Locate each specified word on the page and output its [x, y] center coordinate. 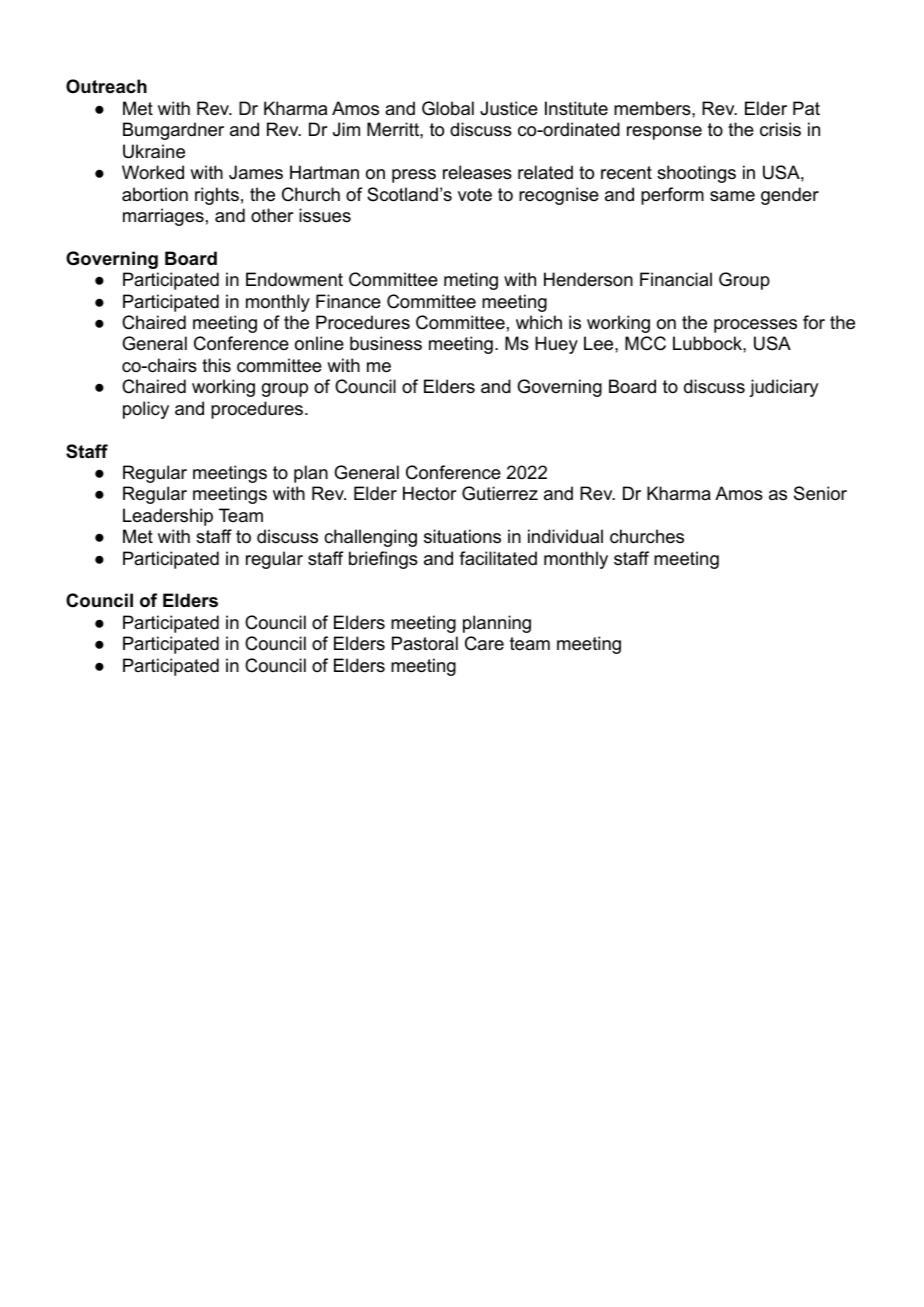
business [386, 343]
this [216, 365]
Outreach [106, 86]
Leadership [168, 517]
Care [484, 643]
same [732, 196]
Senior [820, 493]
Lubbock [708, 343]
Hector [429, 493]
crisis [780, 129]
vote [475, 195]
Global [448, 108]
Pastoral [425, 643]
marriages [163, 217]
